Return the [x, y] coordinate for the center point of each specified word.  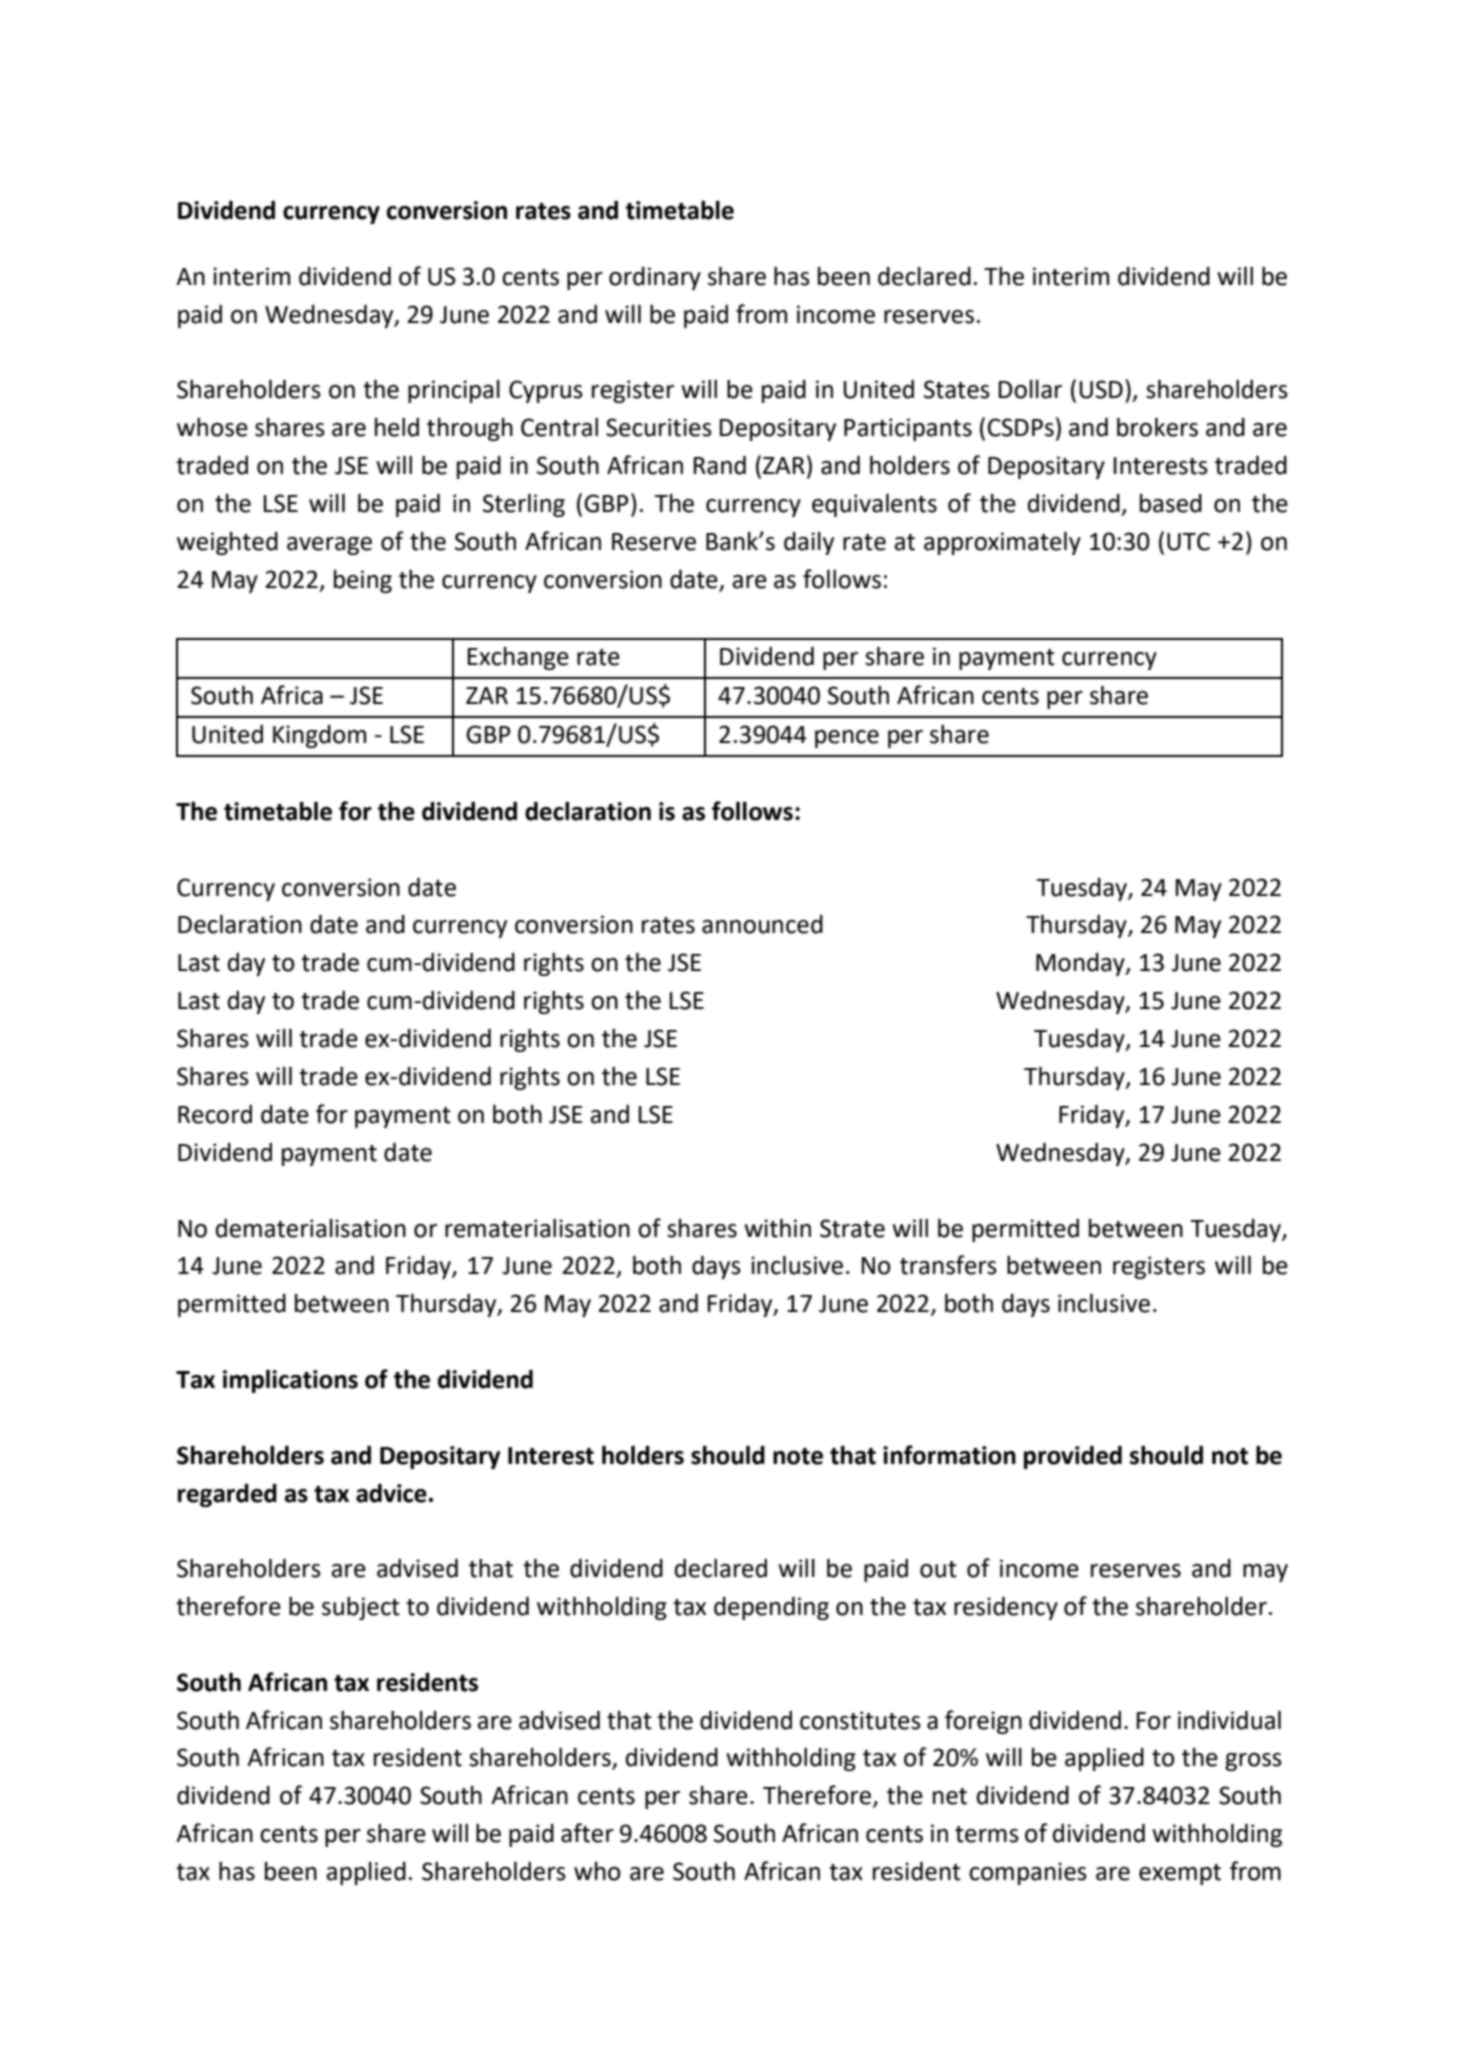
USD [1101, 389]
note [798, 1456]
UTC [1188, 541]
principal [454, 391]
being [363, 581]
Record [215, 1114]
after [587, 1833]
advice [391, 1493]
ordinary [655, 278]
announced [762, 924]
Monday [1081, 964]
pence [847, 739]
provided [1073, 1457]
